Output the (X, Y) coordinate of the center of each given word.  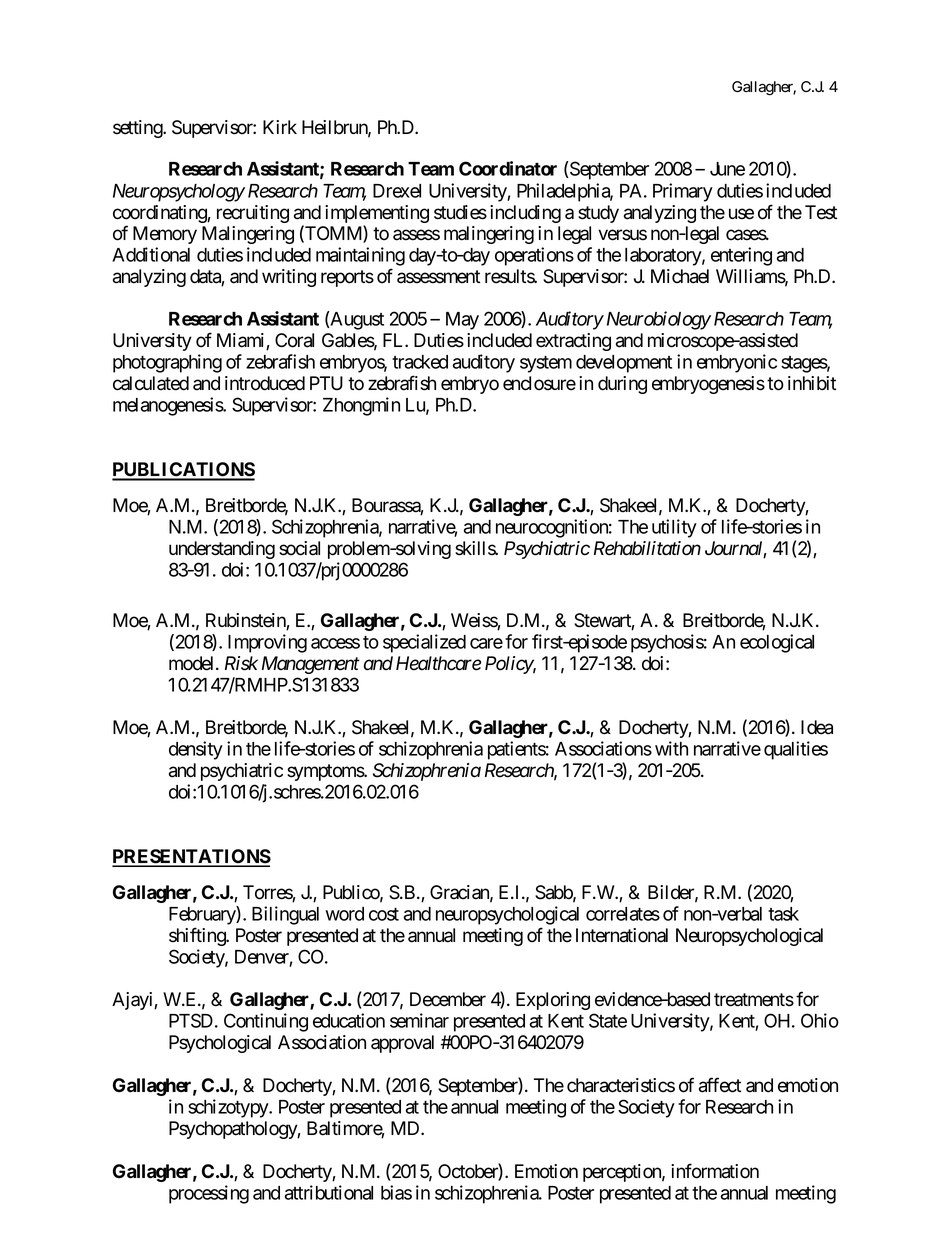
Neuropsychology (179, 193)
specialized (424, 643)
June (727, 169)
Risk (241, 663)
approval (402, 1044)
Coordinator (508, 168)
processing (209, 1194)
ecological (777, 643)
